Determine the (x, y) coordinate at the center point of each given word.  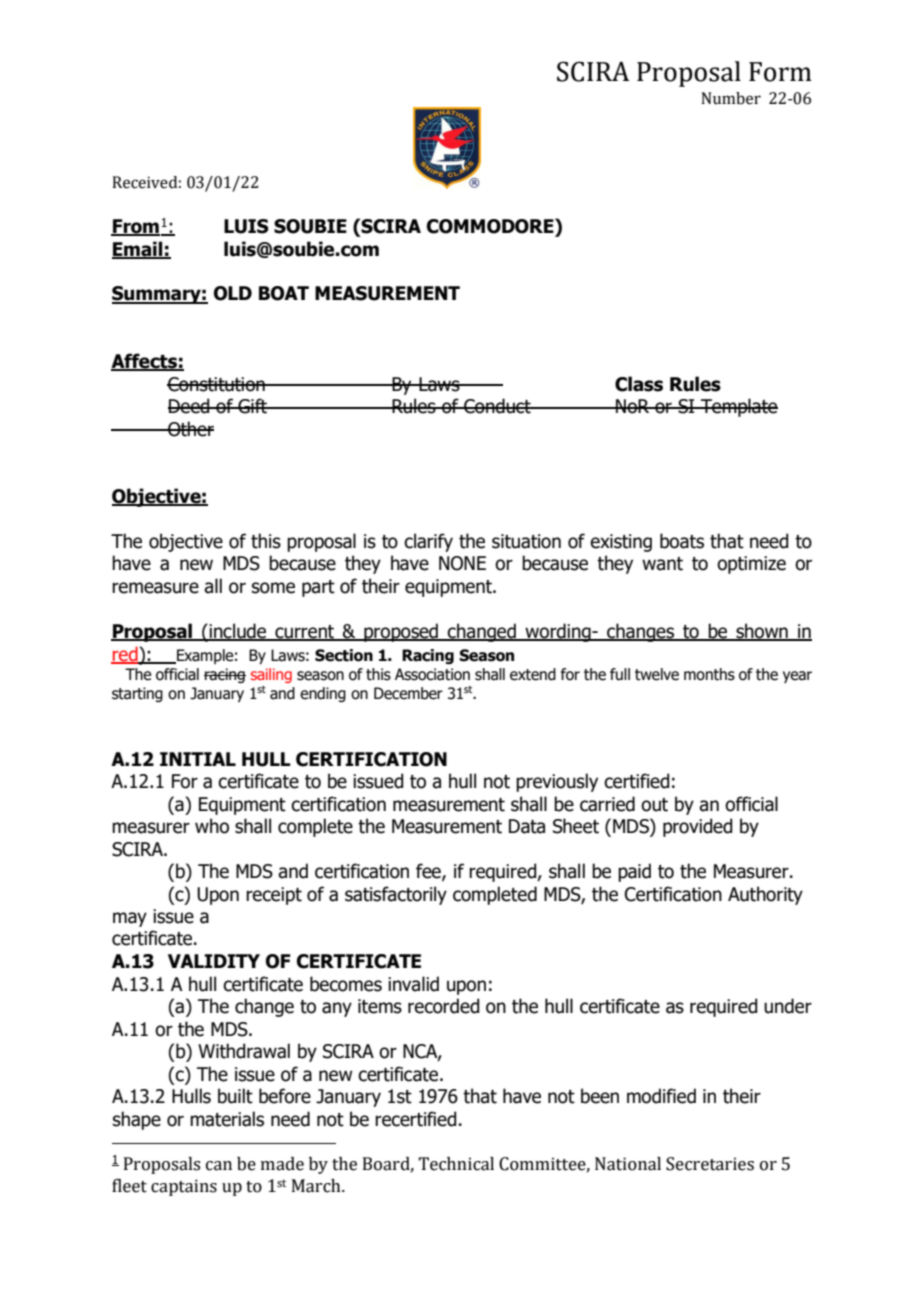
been (600, 1096)
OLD (233, 293)
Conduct (497, 406)
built (235, 1096)
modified (661, 1096)
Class (639, 384)
